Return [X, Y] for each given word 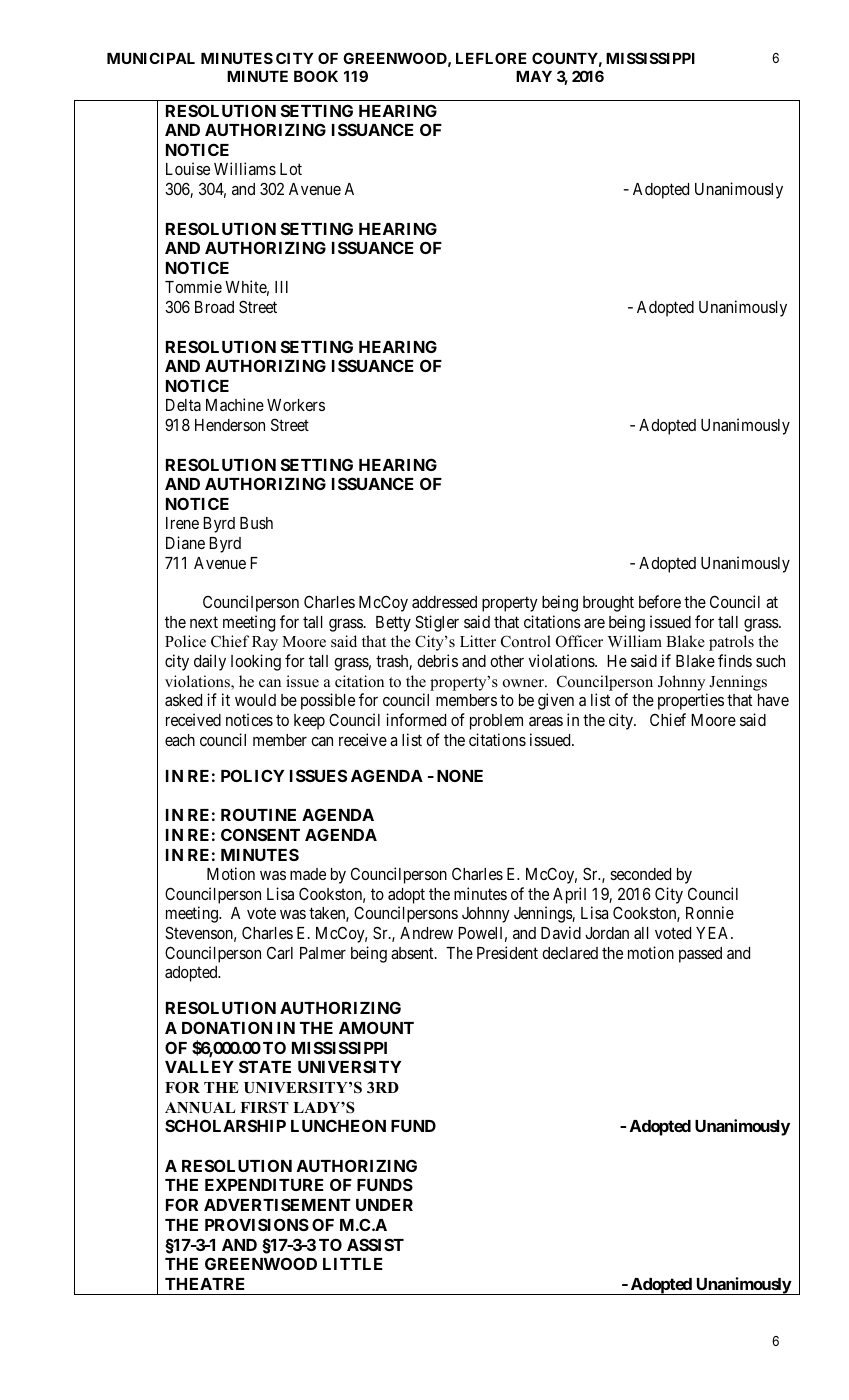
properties [691, 701]
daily [210, 662]
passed [700, 955]
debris [437, 660]
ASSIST [375, 1244]
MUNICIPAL [151, 58]
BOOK [316, 76]
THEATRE [205, 1284]
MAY [534, 76]
